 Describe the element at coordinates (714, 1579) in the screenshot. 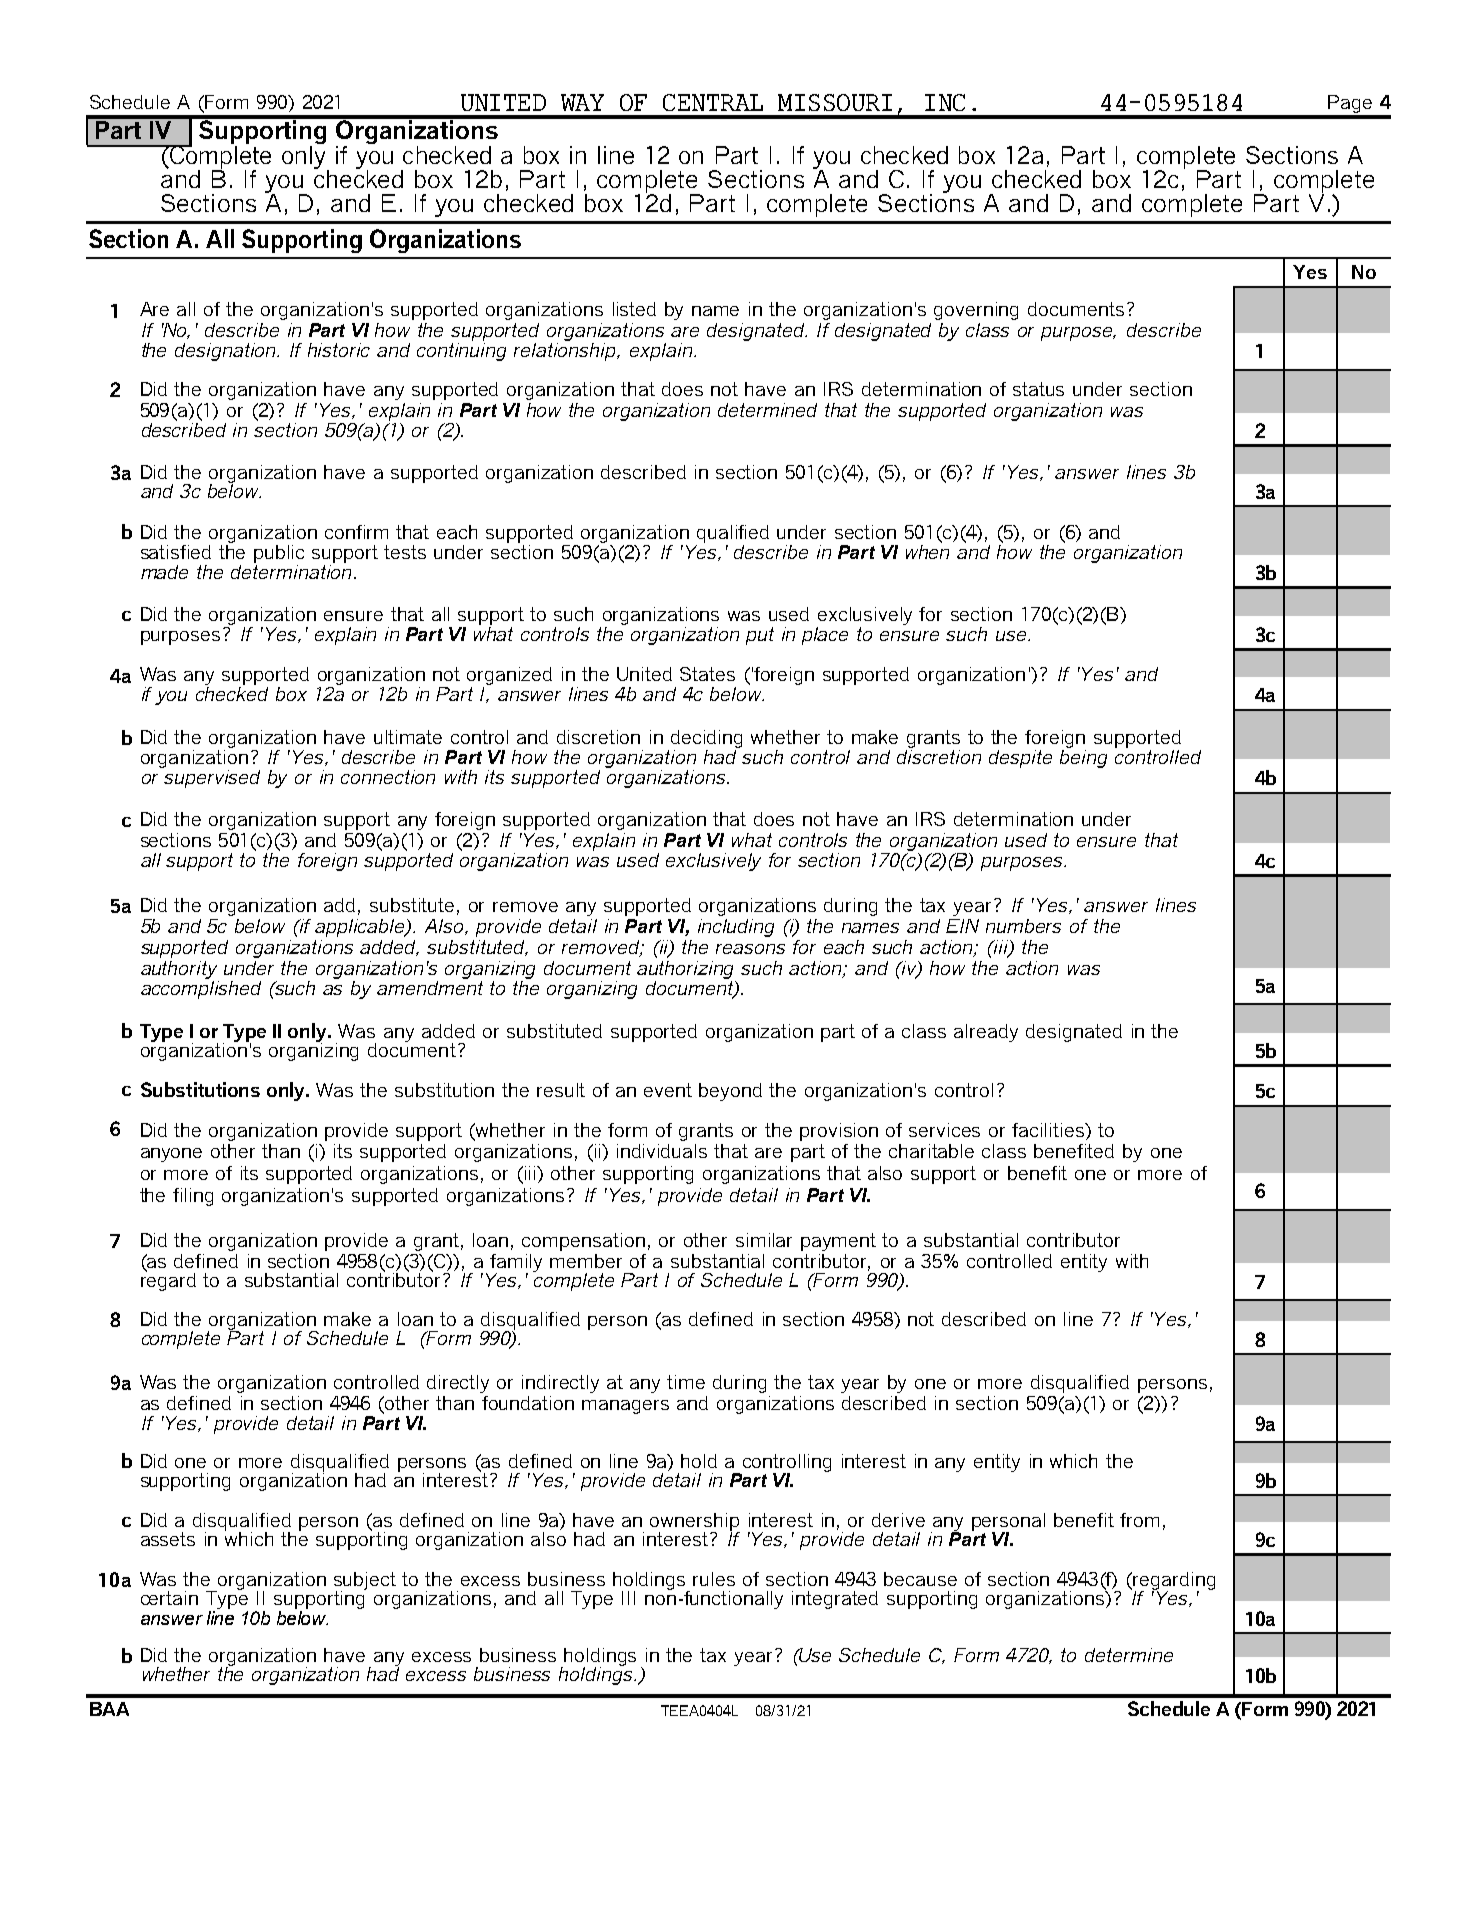

I see `rules` at that location.
